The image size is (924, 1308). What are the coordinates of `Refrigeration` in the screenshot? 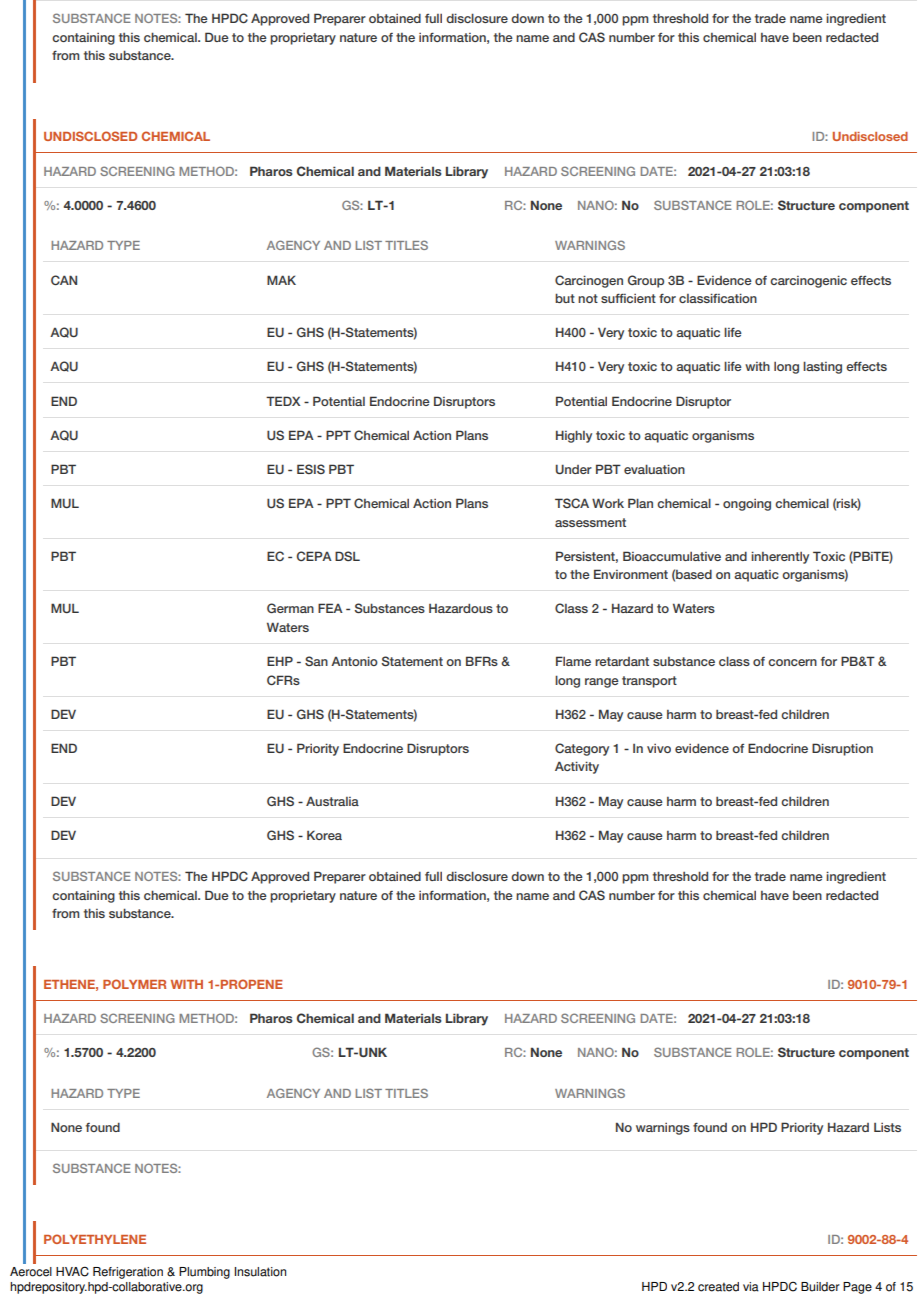 It's located at (128, 1273).
